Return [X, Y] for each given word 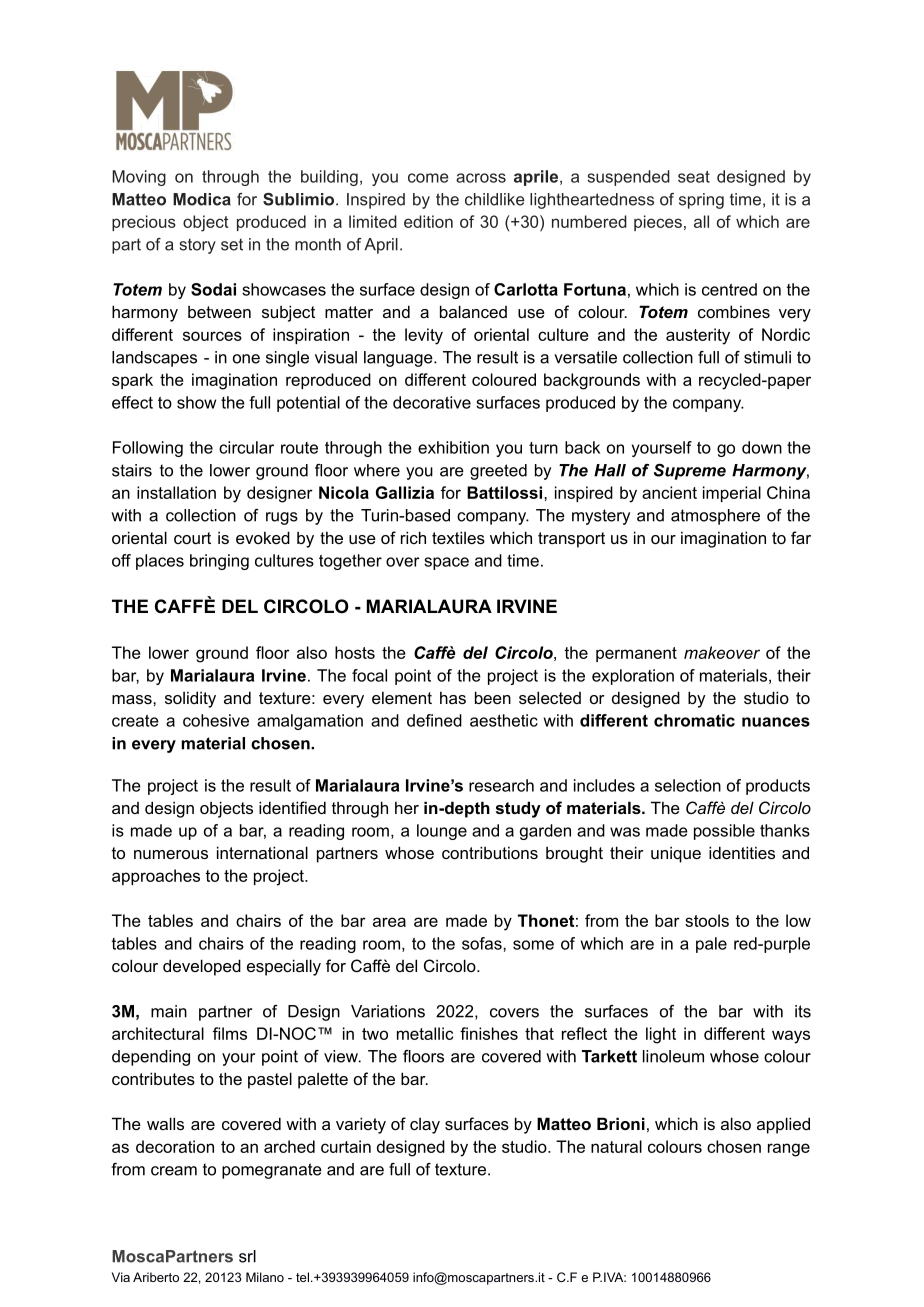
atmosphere [715, 517]
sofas [483, 943]
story [198, 246]
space [446, 563]
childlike [495, 199]
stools [707, 920]
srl [247, 1256]
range [789, 1150]
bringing [219, 562]
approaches [156, 877]
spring [701, 201]
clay [425, 1126]
